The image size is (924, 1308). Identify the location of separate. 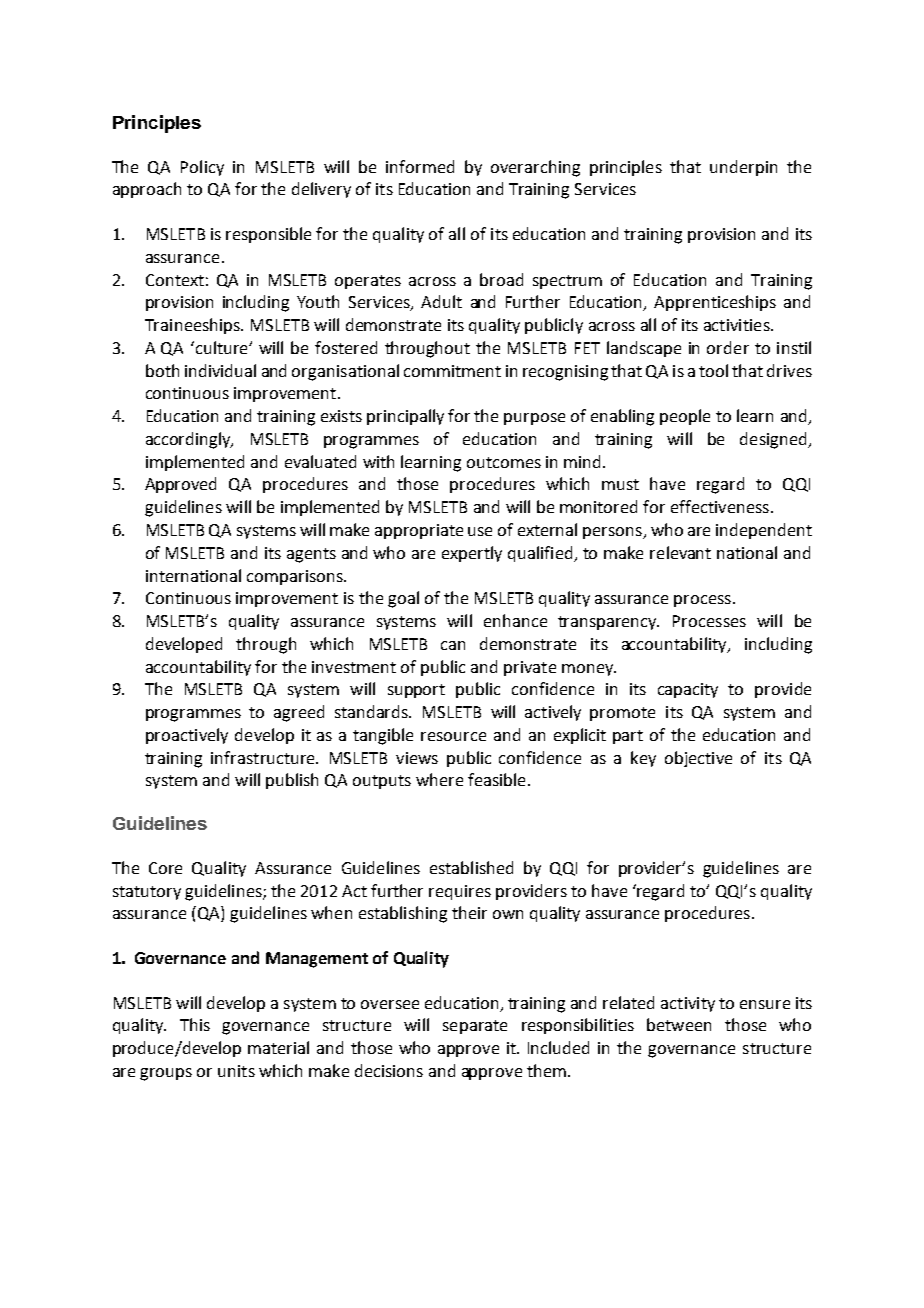
(475, 1027).
